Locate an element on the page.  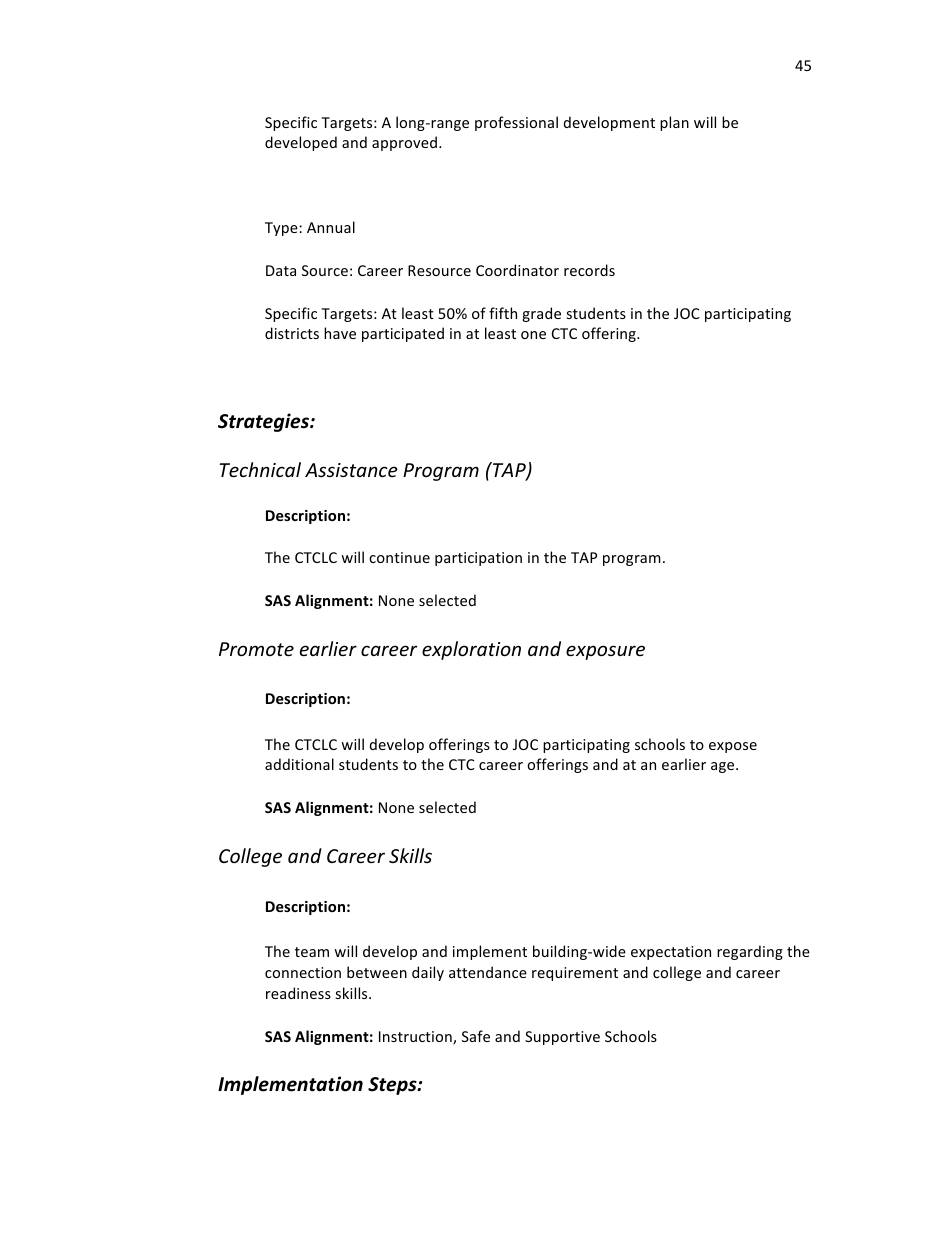
Safe is located at coordinates (476, 1036).
